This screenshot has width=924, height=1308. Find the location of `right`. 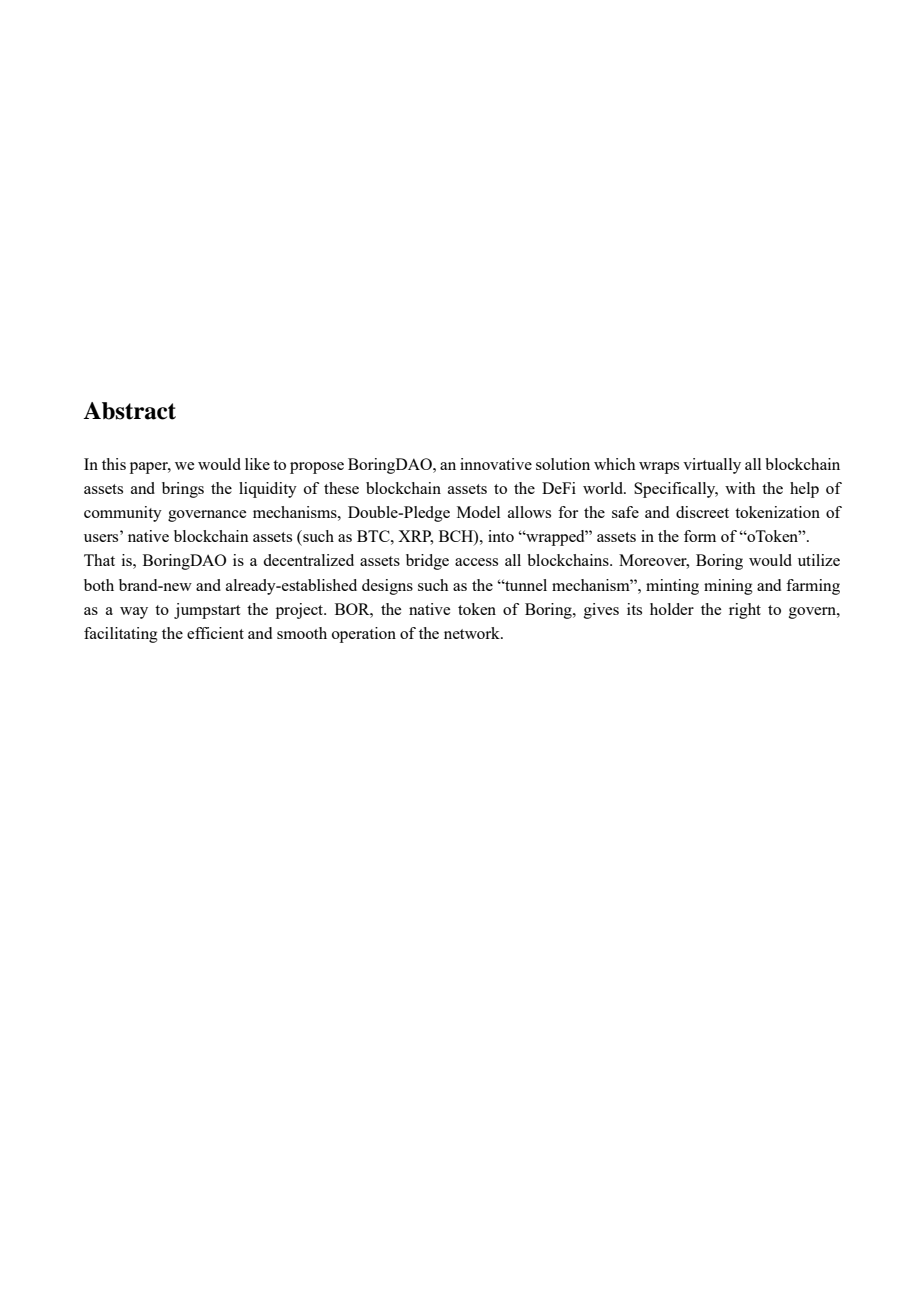

right is located at coordinates (745, 611).
